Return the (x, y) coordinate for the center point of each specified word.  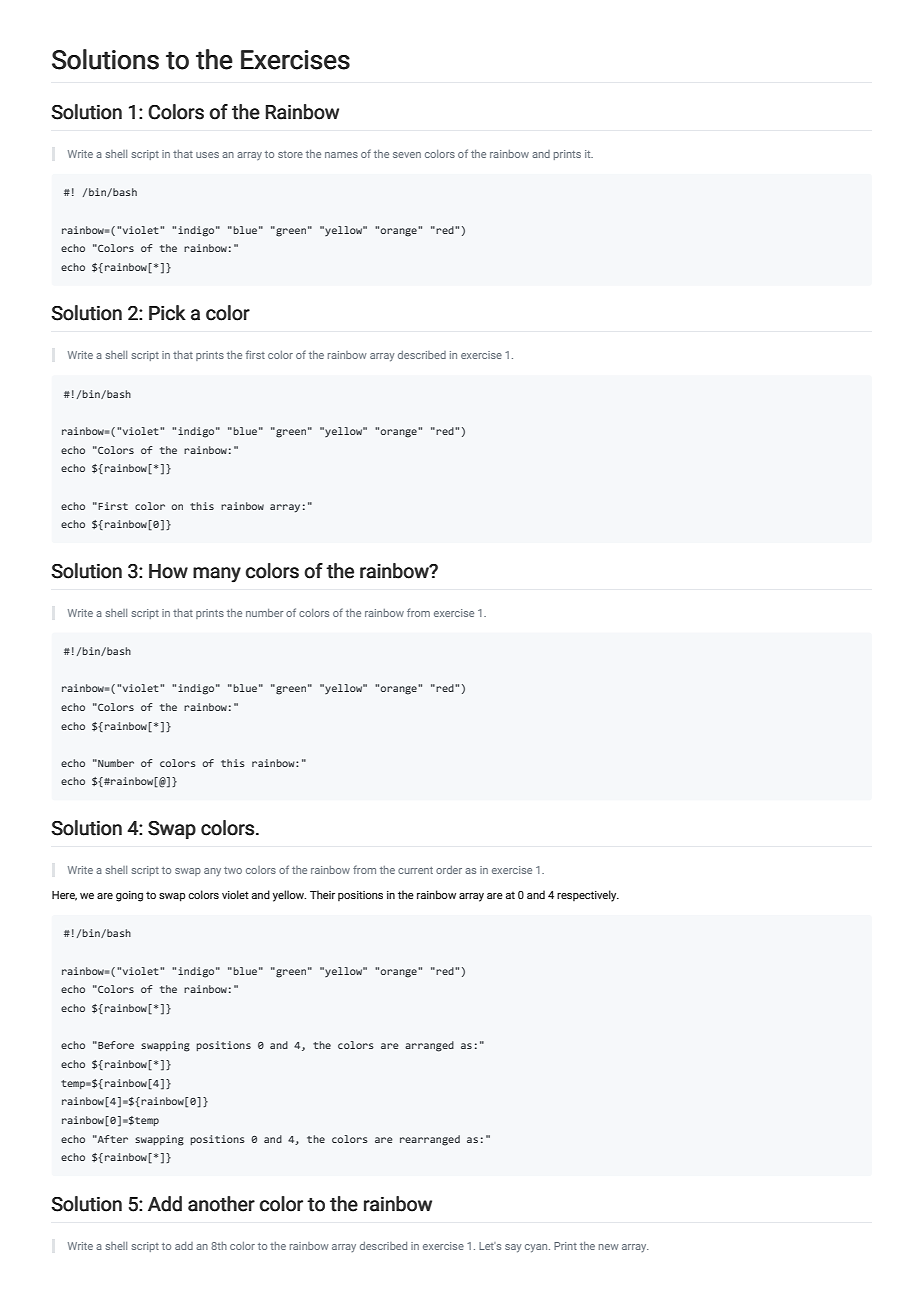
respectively (588, 896)
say (513, 1248)
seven (407, 155)
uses (207, 155)
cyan (537, 1248)
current (415, 870)
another (221, 1204)
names (341, 155)
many (217, 574)
